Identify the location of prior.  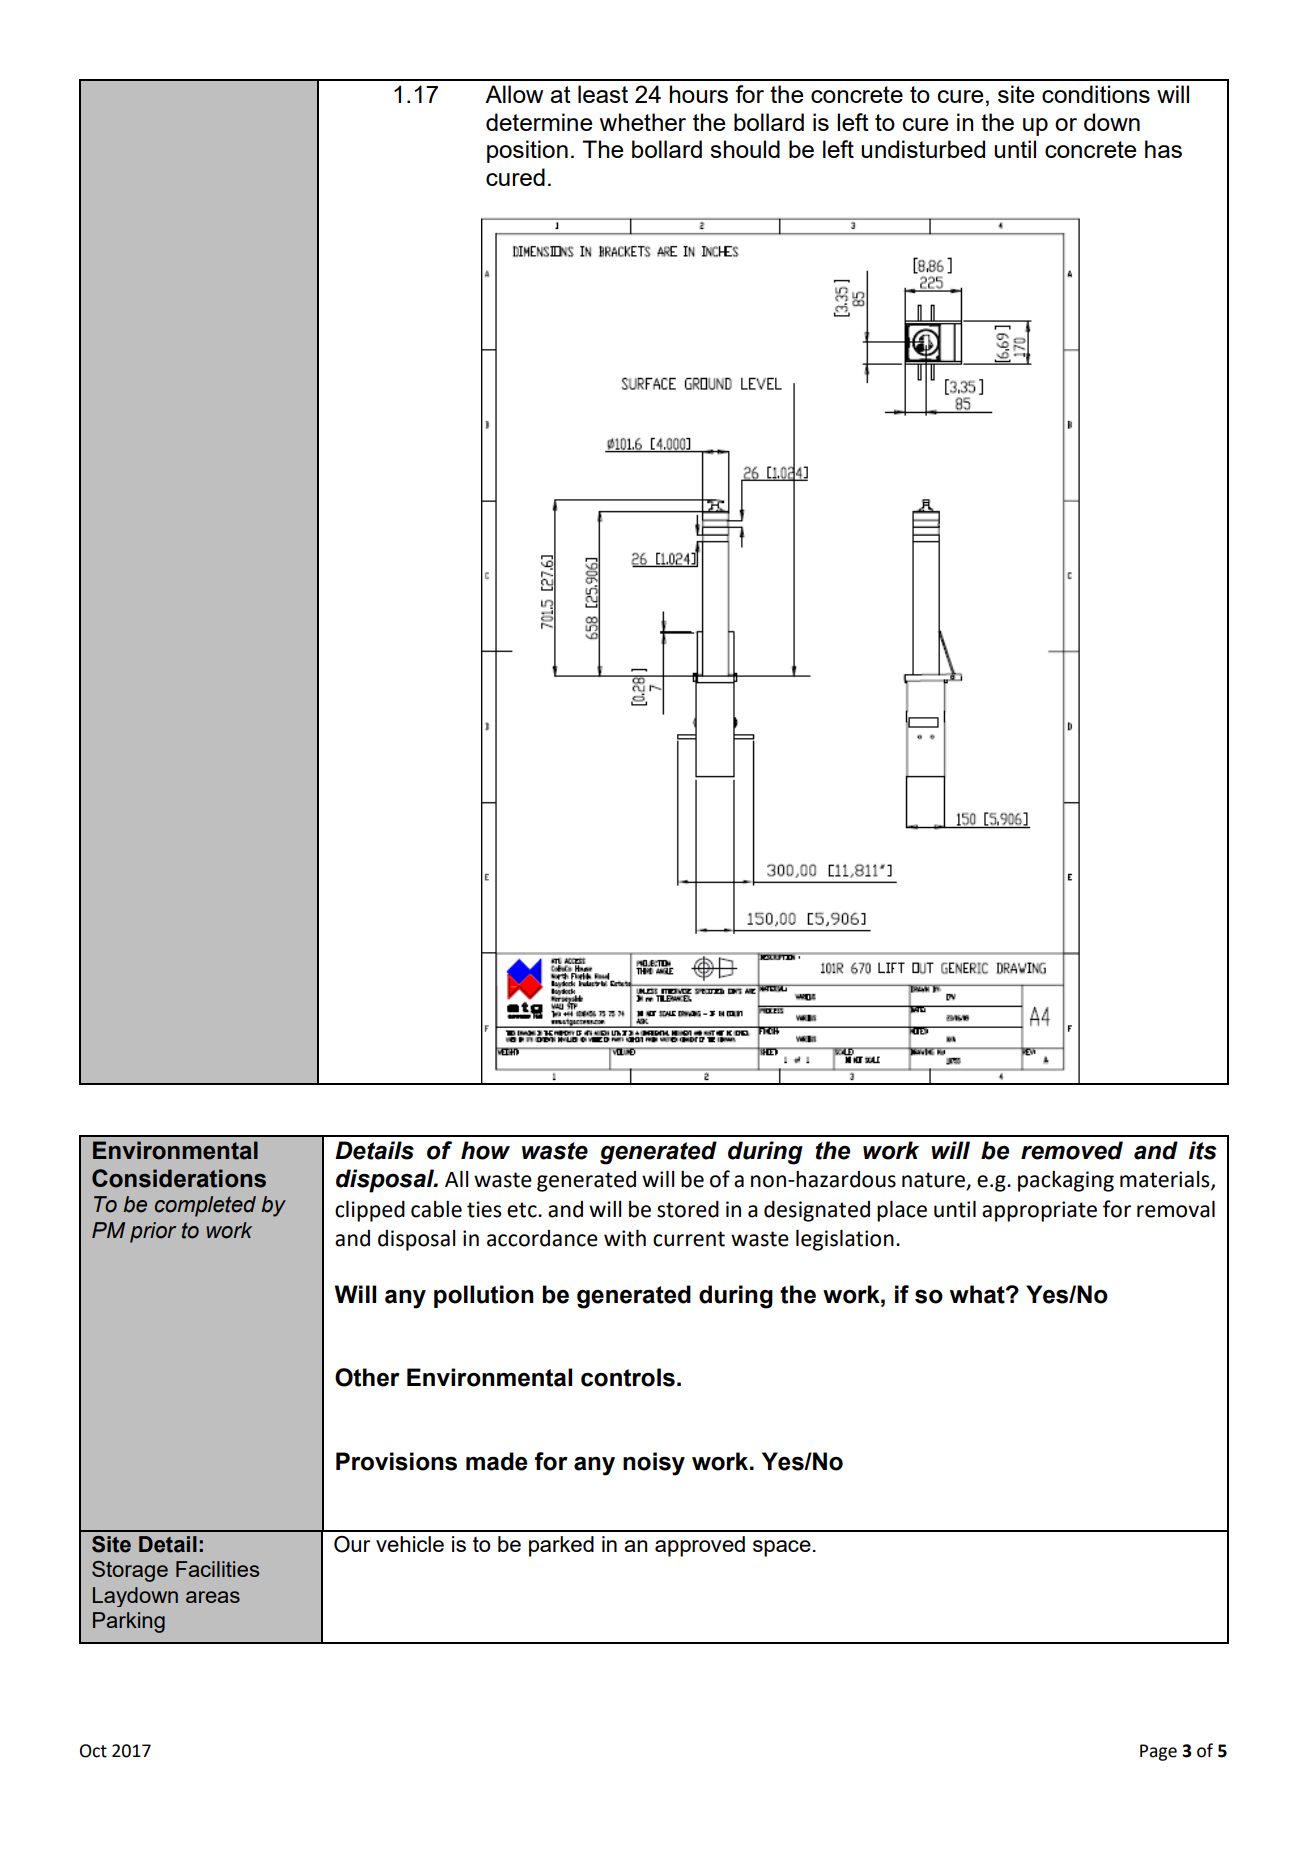
(153, 1232).
